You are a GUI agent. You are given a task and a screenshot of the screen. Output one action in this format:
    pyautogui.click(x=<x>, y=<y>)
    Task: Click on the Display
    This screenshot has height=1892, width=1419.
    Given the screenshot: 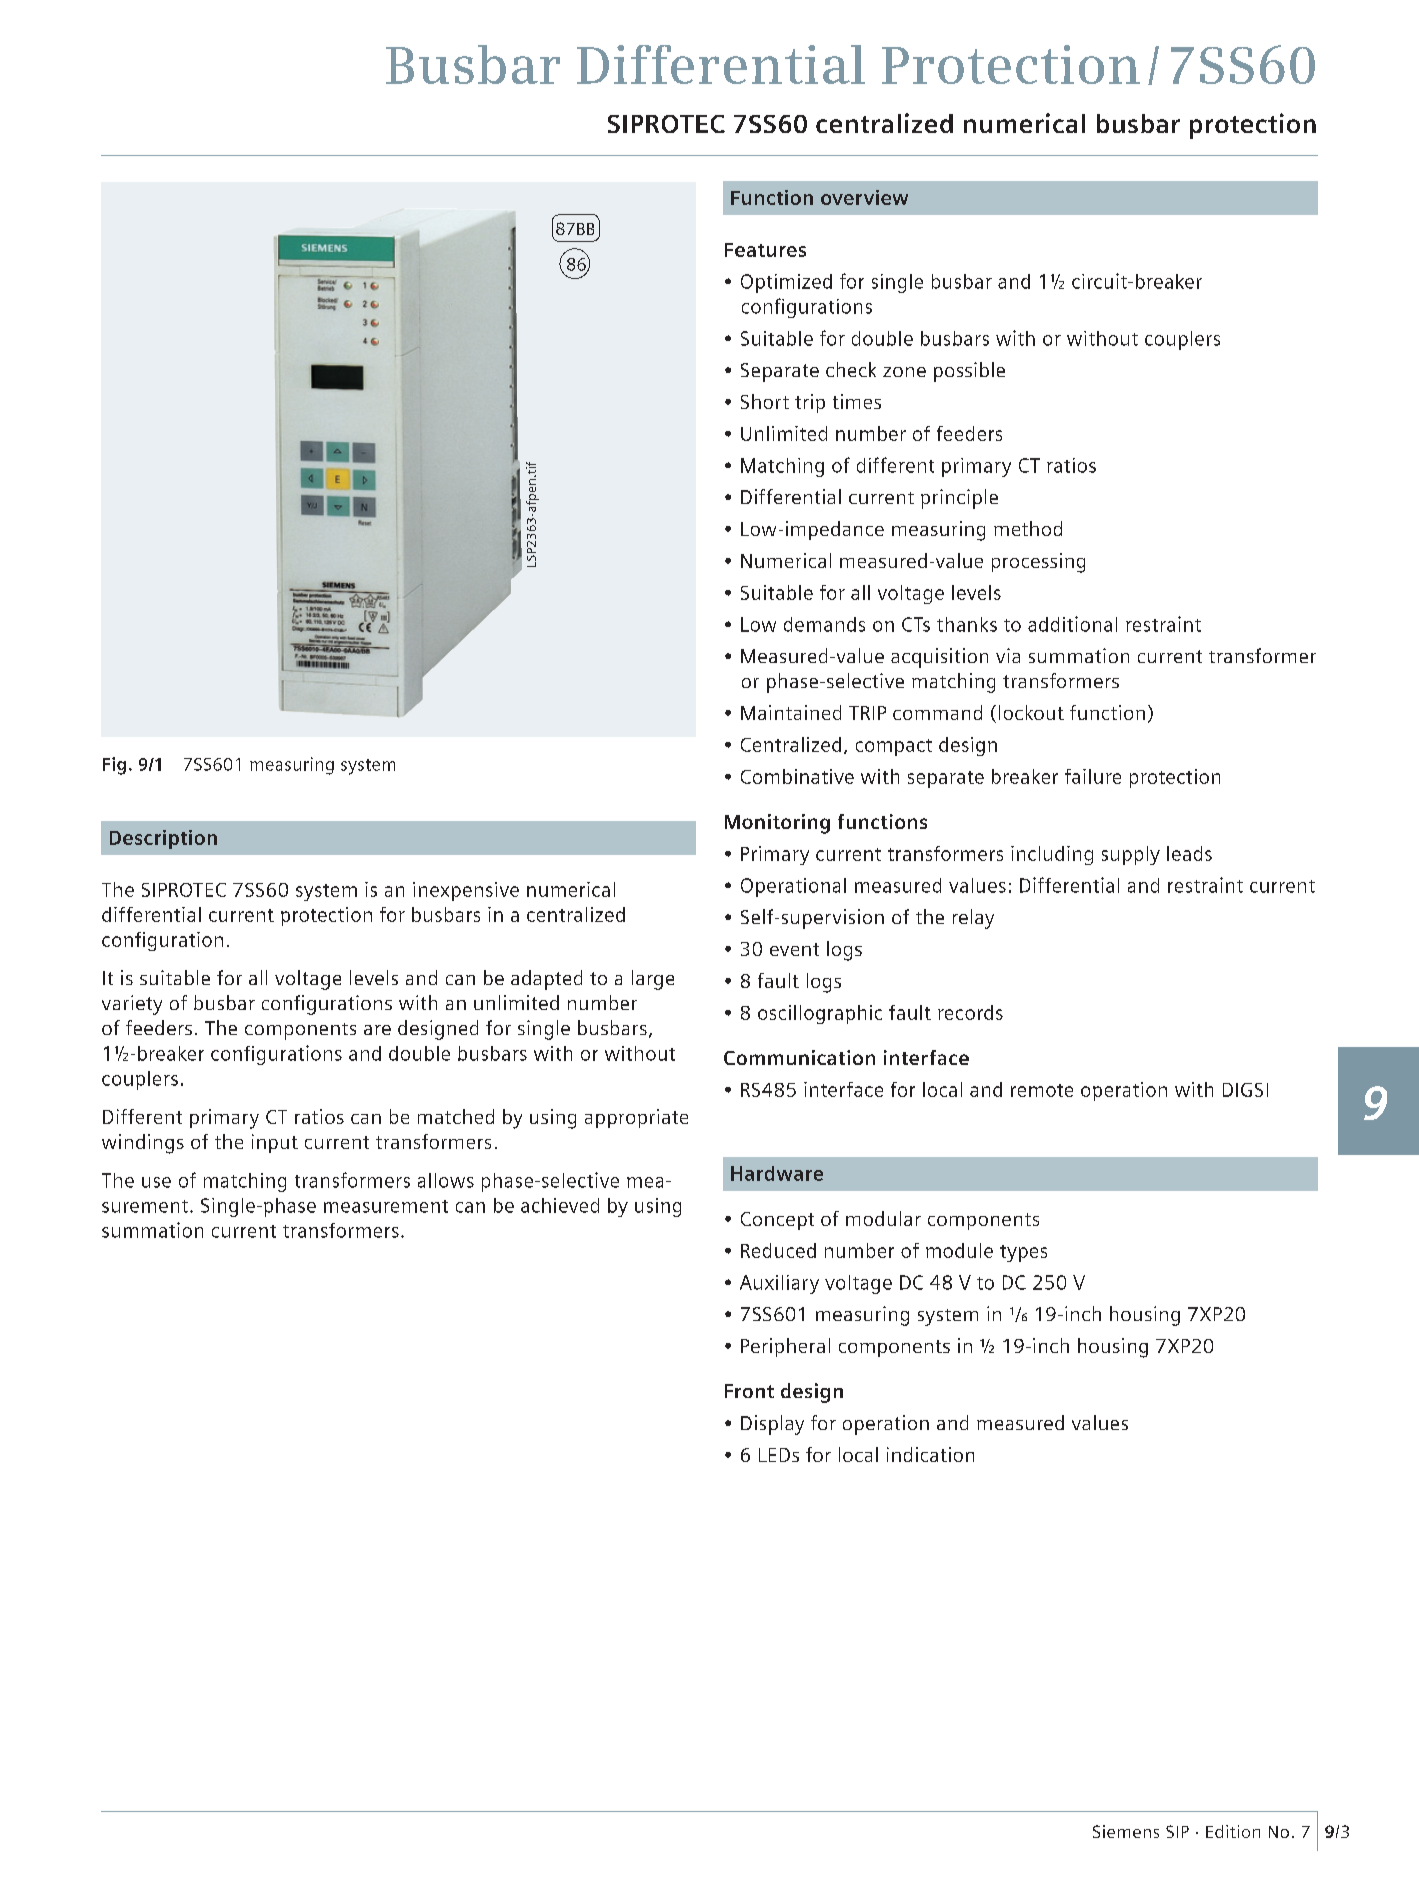 What is the action you would take?
    pyautogui.click(x=772, y=1425)
